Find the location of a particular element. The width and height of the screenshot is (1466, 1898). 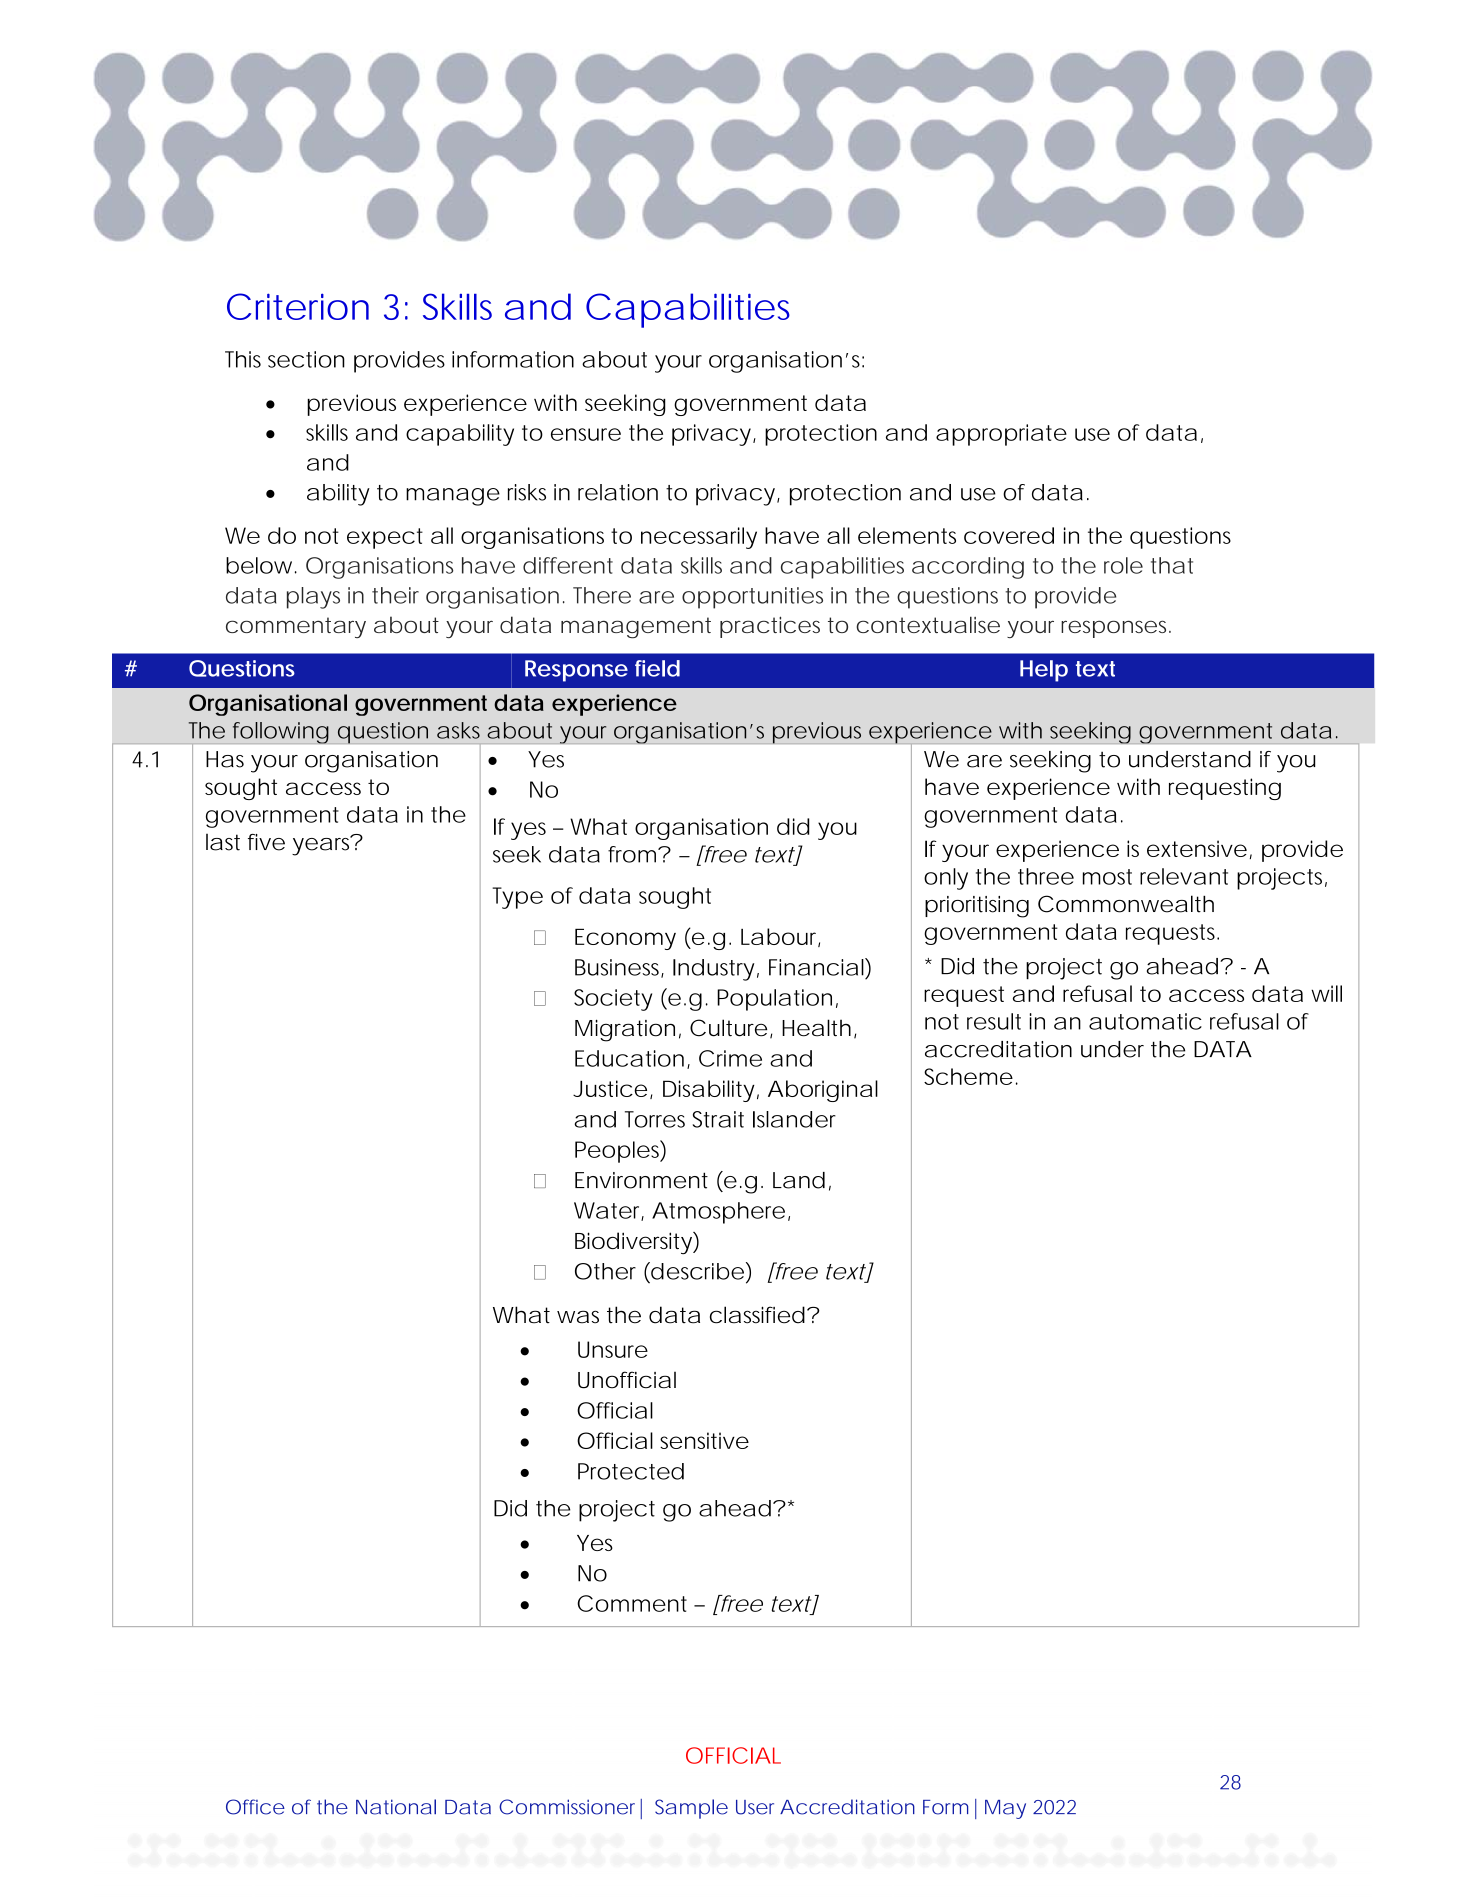

that is located at coordinates (1172, 565).
